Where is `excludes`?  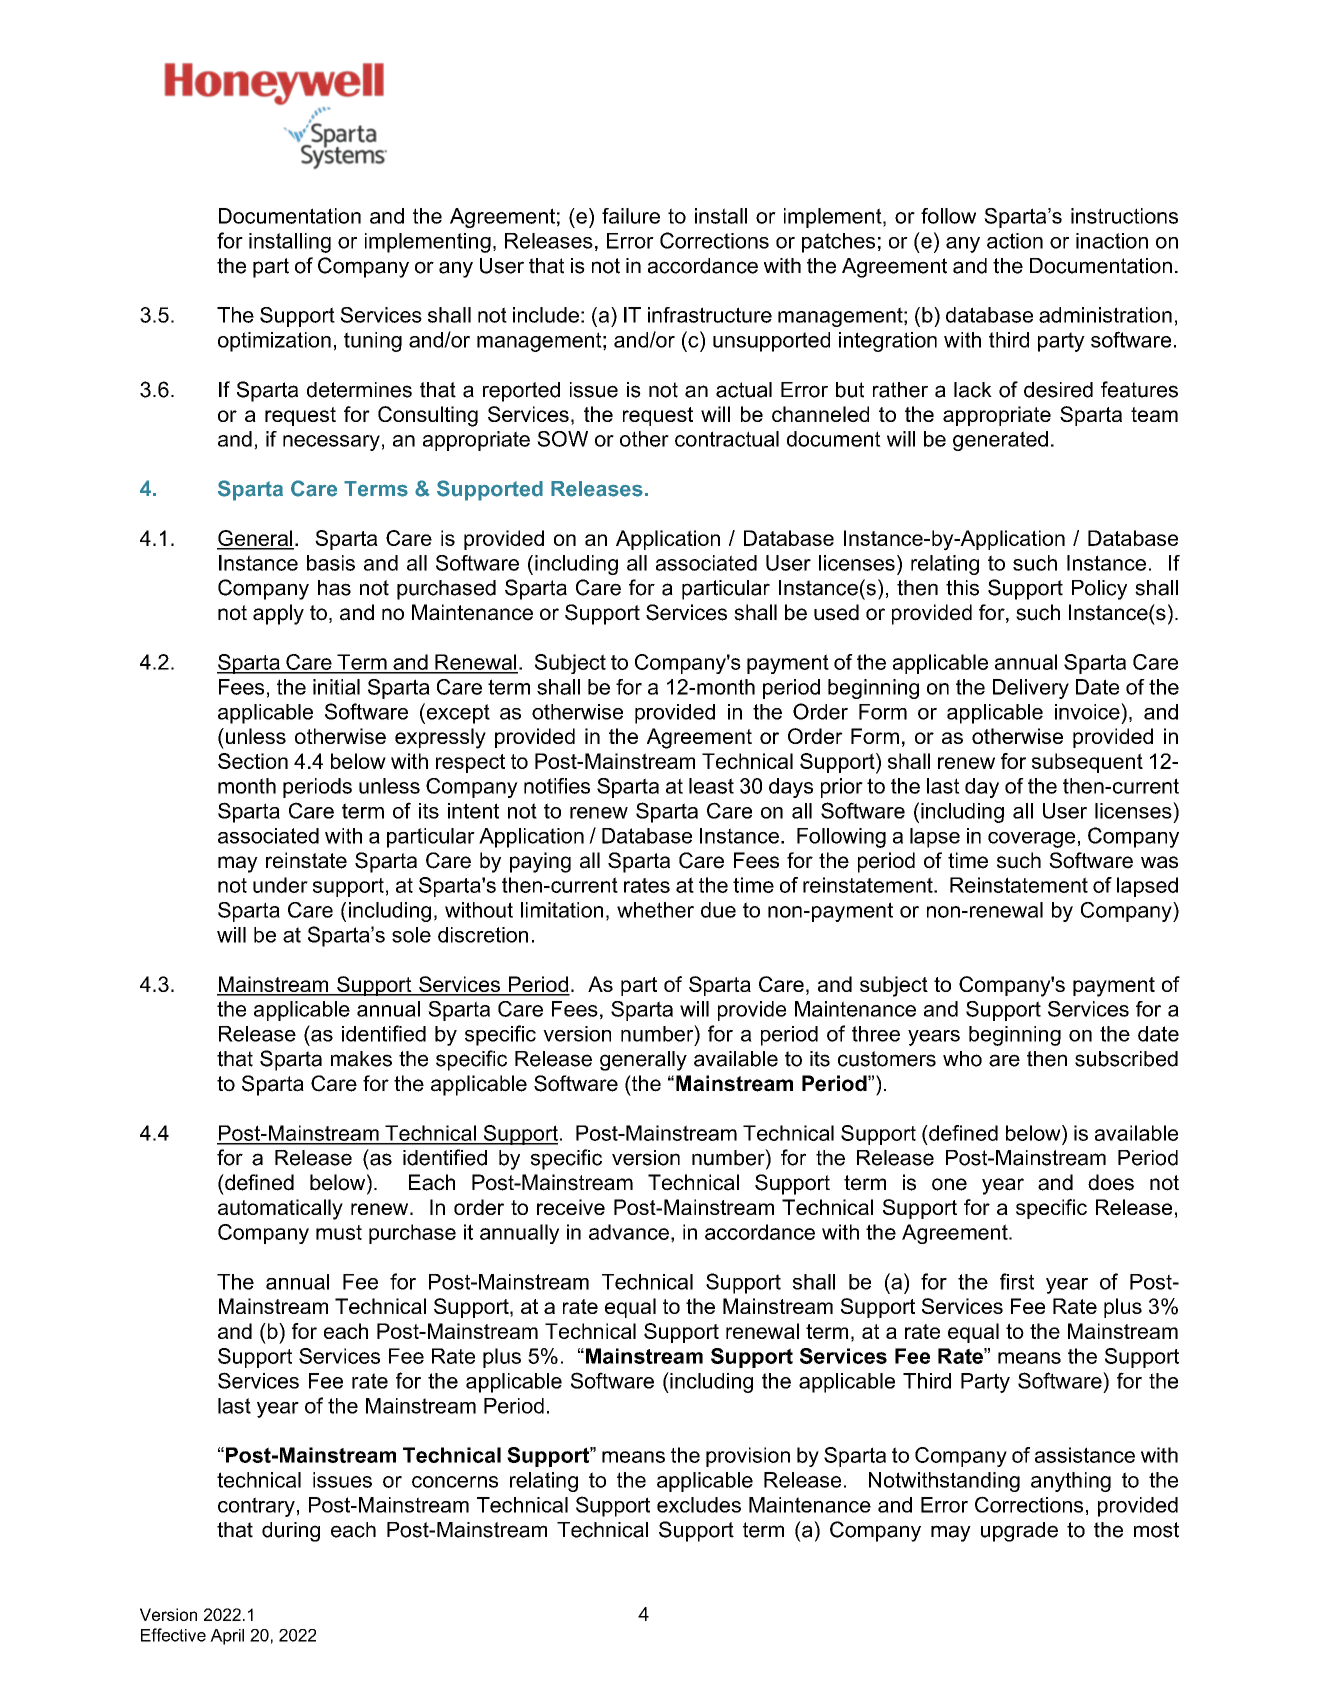 excludes is located at coordinates (699, 1505).
